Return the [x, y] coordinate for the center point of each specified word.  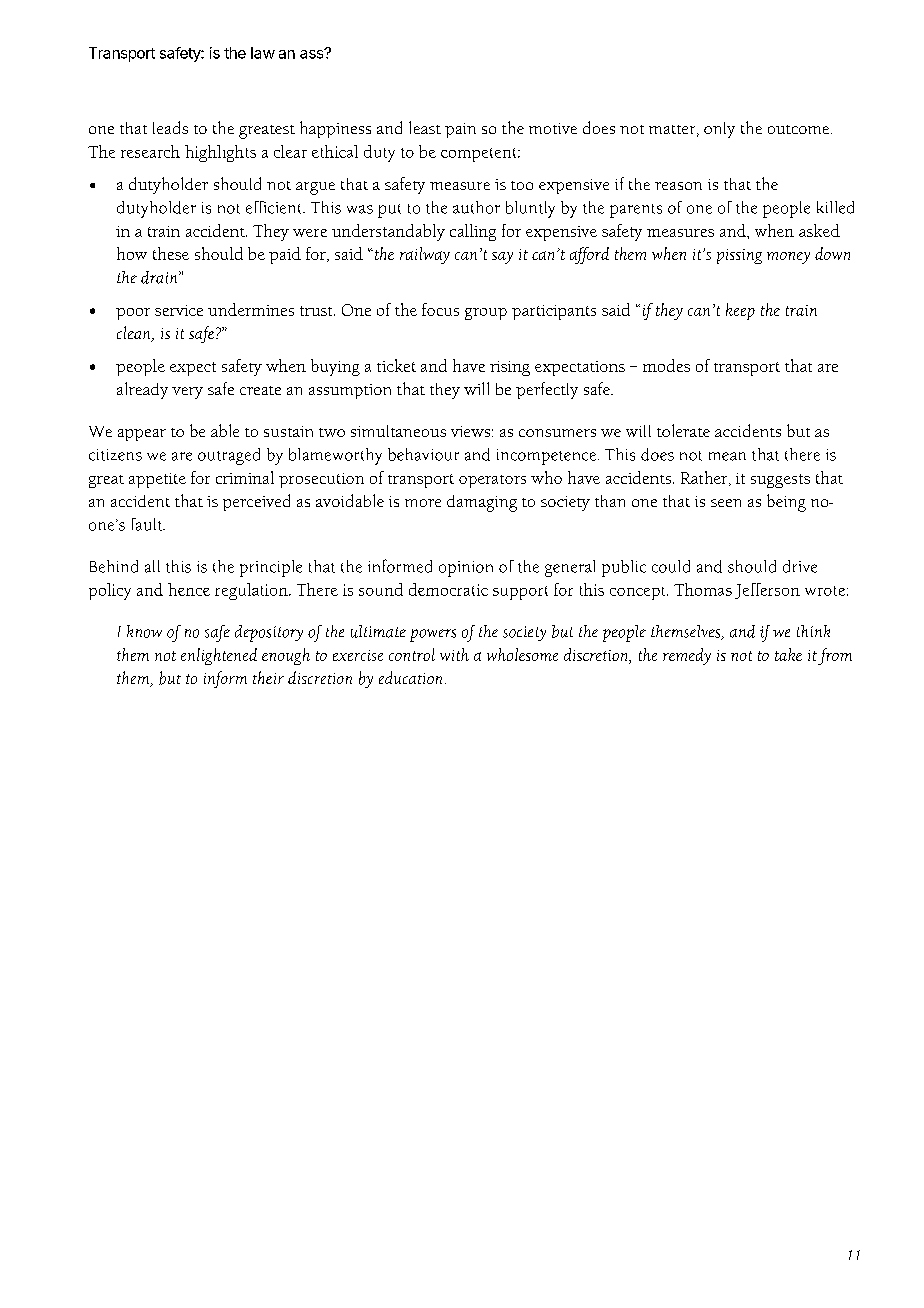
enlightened [219, 656]
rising [510, 368]
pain [460, 130]
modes [666, 365]
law [263, 53]
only [719, 130]
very [187, 393]
